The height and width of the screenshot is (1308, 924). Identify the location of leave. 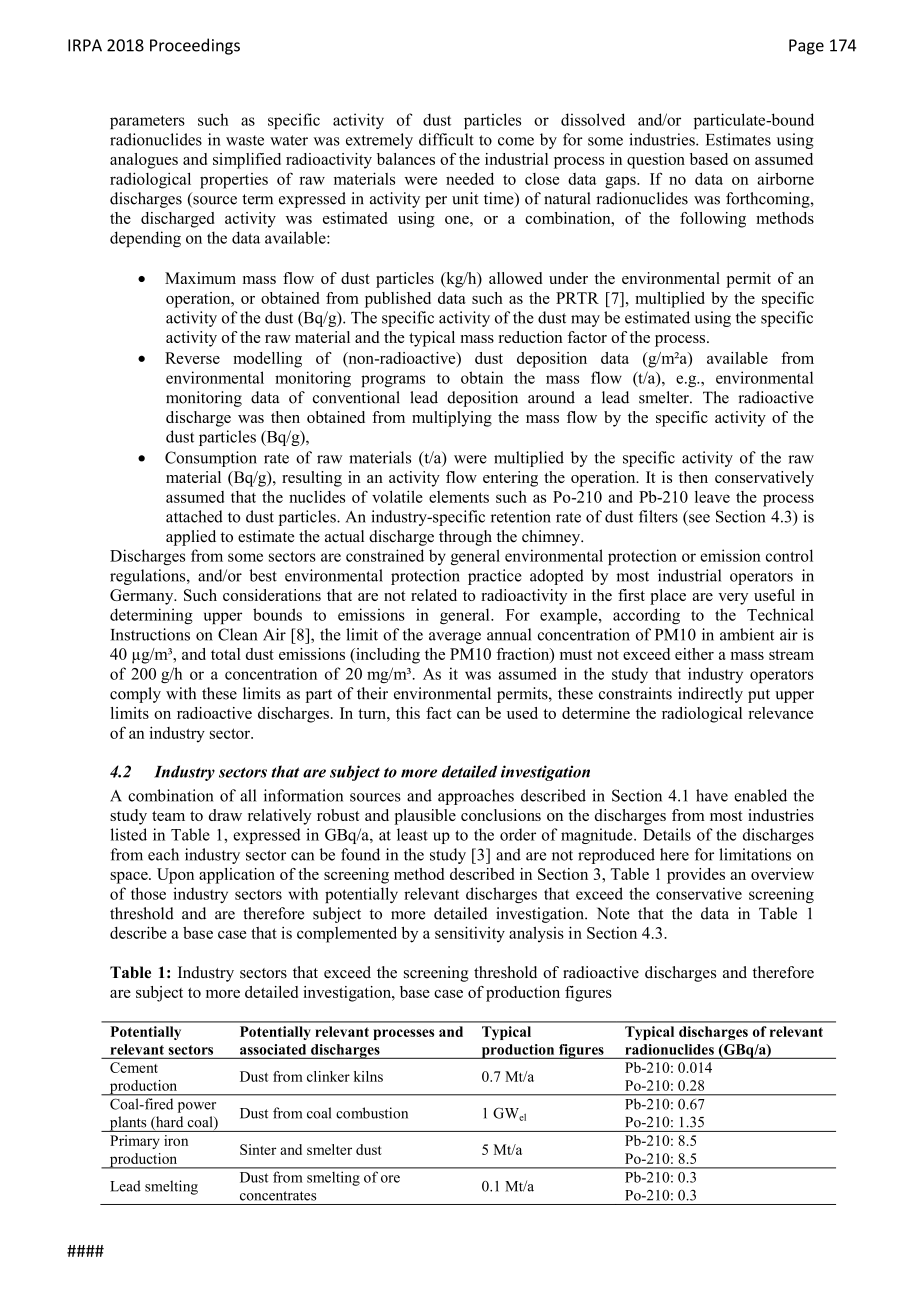
(712, 497).
